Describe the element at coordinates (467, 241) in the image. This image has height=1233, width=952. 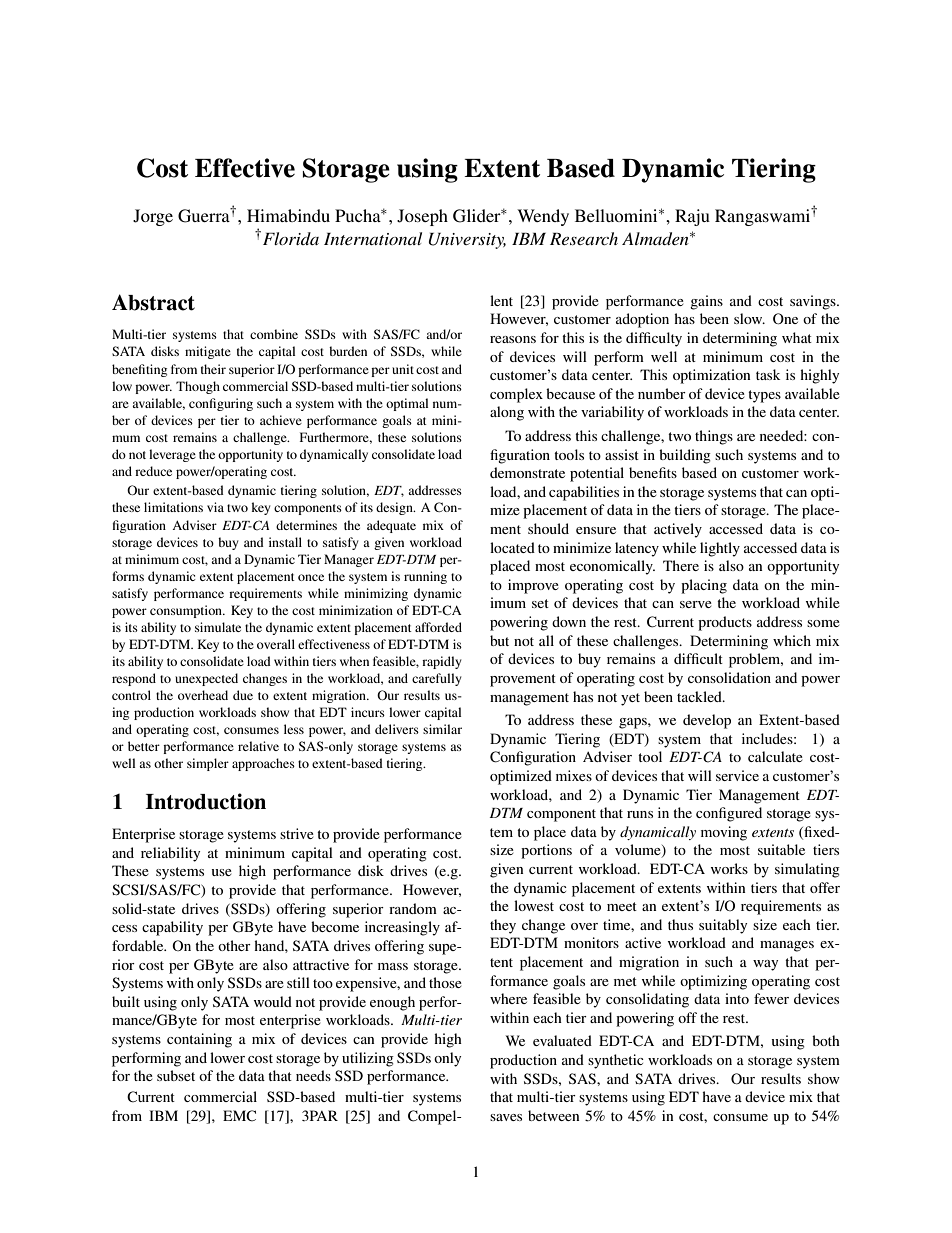
I see `University` at that location.
